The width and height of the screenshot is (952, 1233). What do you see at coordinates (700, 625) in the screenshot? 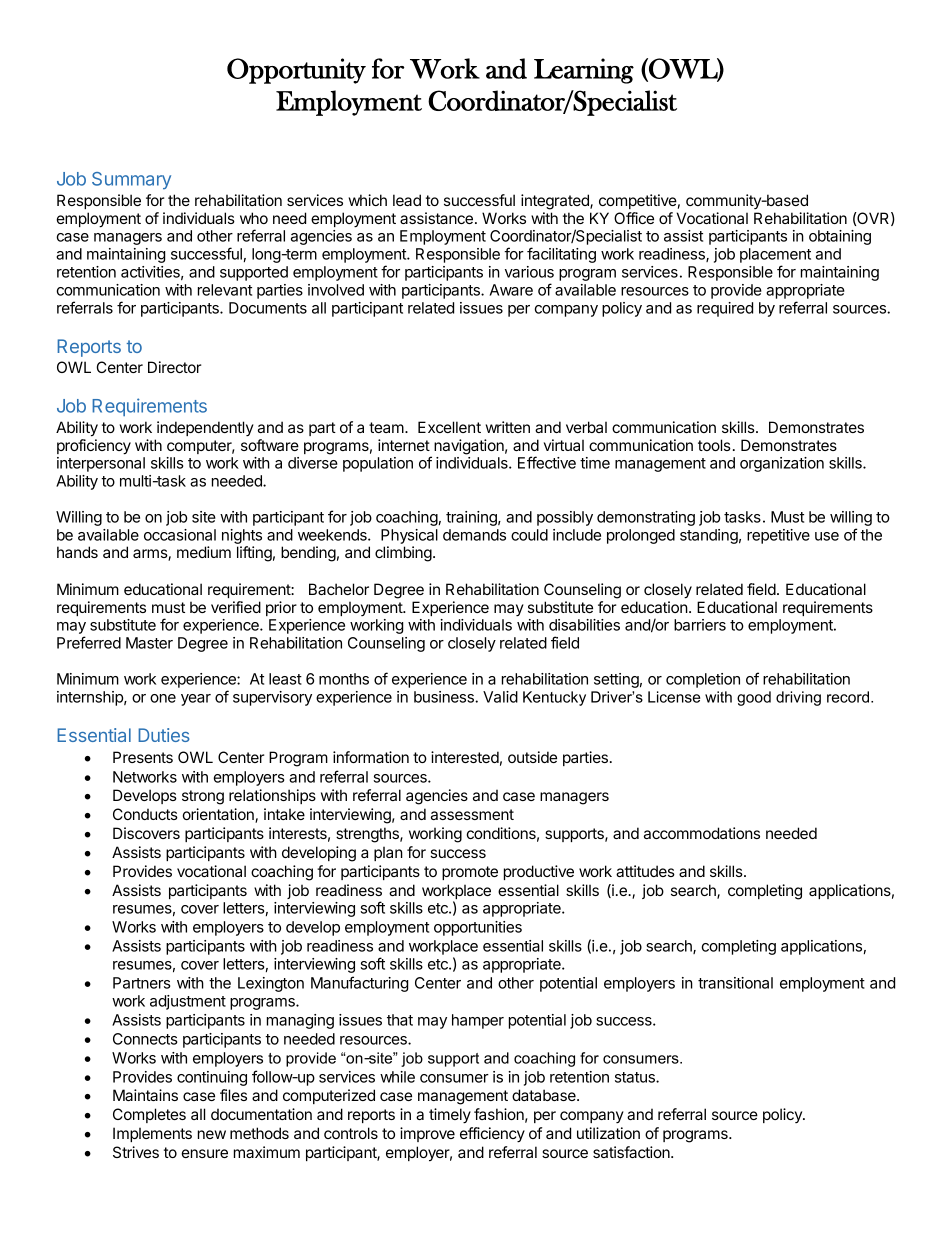
I see `barriers` at bounding box center [700, 625].
